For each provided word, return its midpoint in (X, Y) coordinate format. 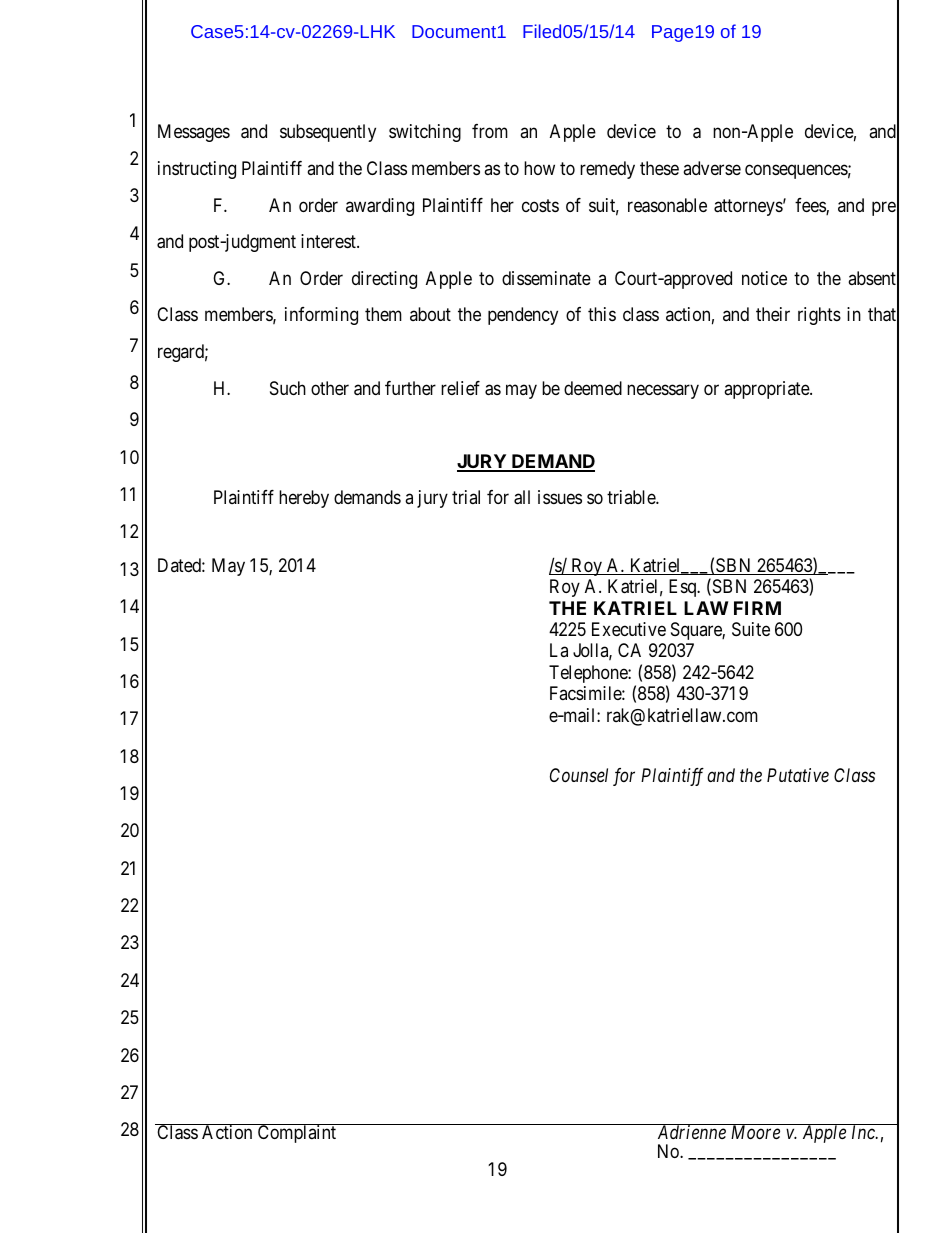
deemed (593, 388)
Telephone (589, 674)
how (539, 168)
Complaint (297, 1133)
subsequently (328, 133)
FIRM (757, 608)
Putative (798, 775)
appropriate (767, 390)
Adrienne (691, 1131)
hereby (304, 499)
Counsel (579, 775)
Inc (864, 1132)
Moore (755, 1132)
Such (288, 388)
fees (811, 206)
